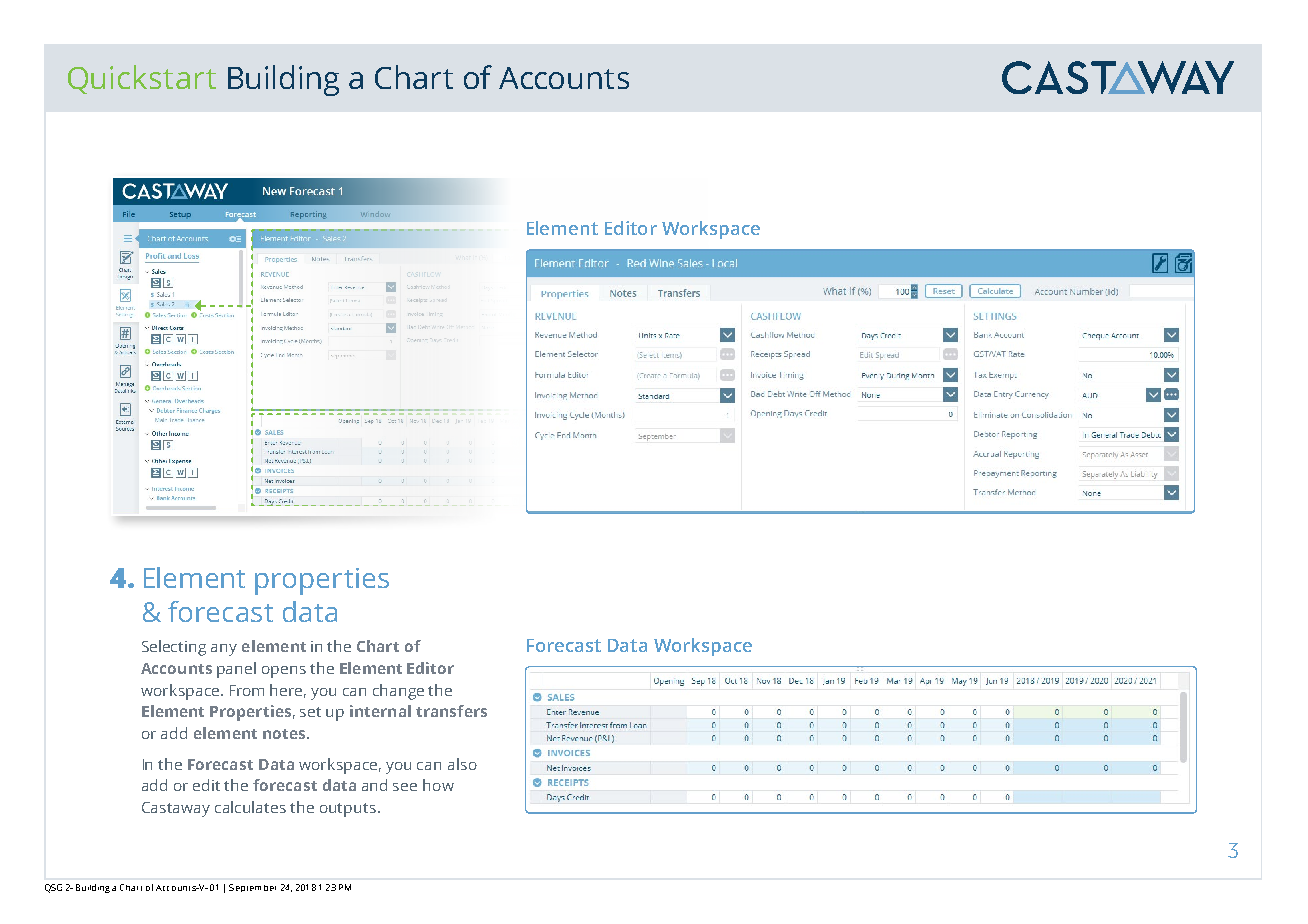  What do you see at coordinates (176, 809) in the document?
I see `Castaway` at bounding box center [176, 809].
